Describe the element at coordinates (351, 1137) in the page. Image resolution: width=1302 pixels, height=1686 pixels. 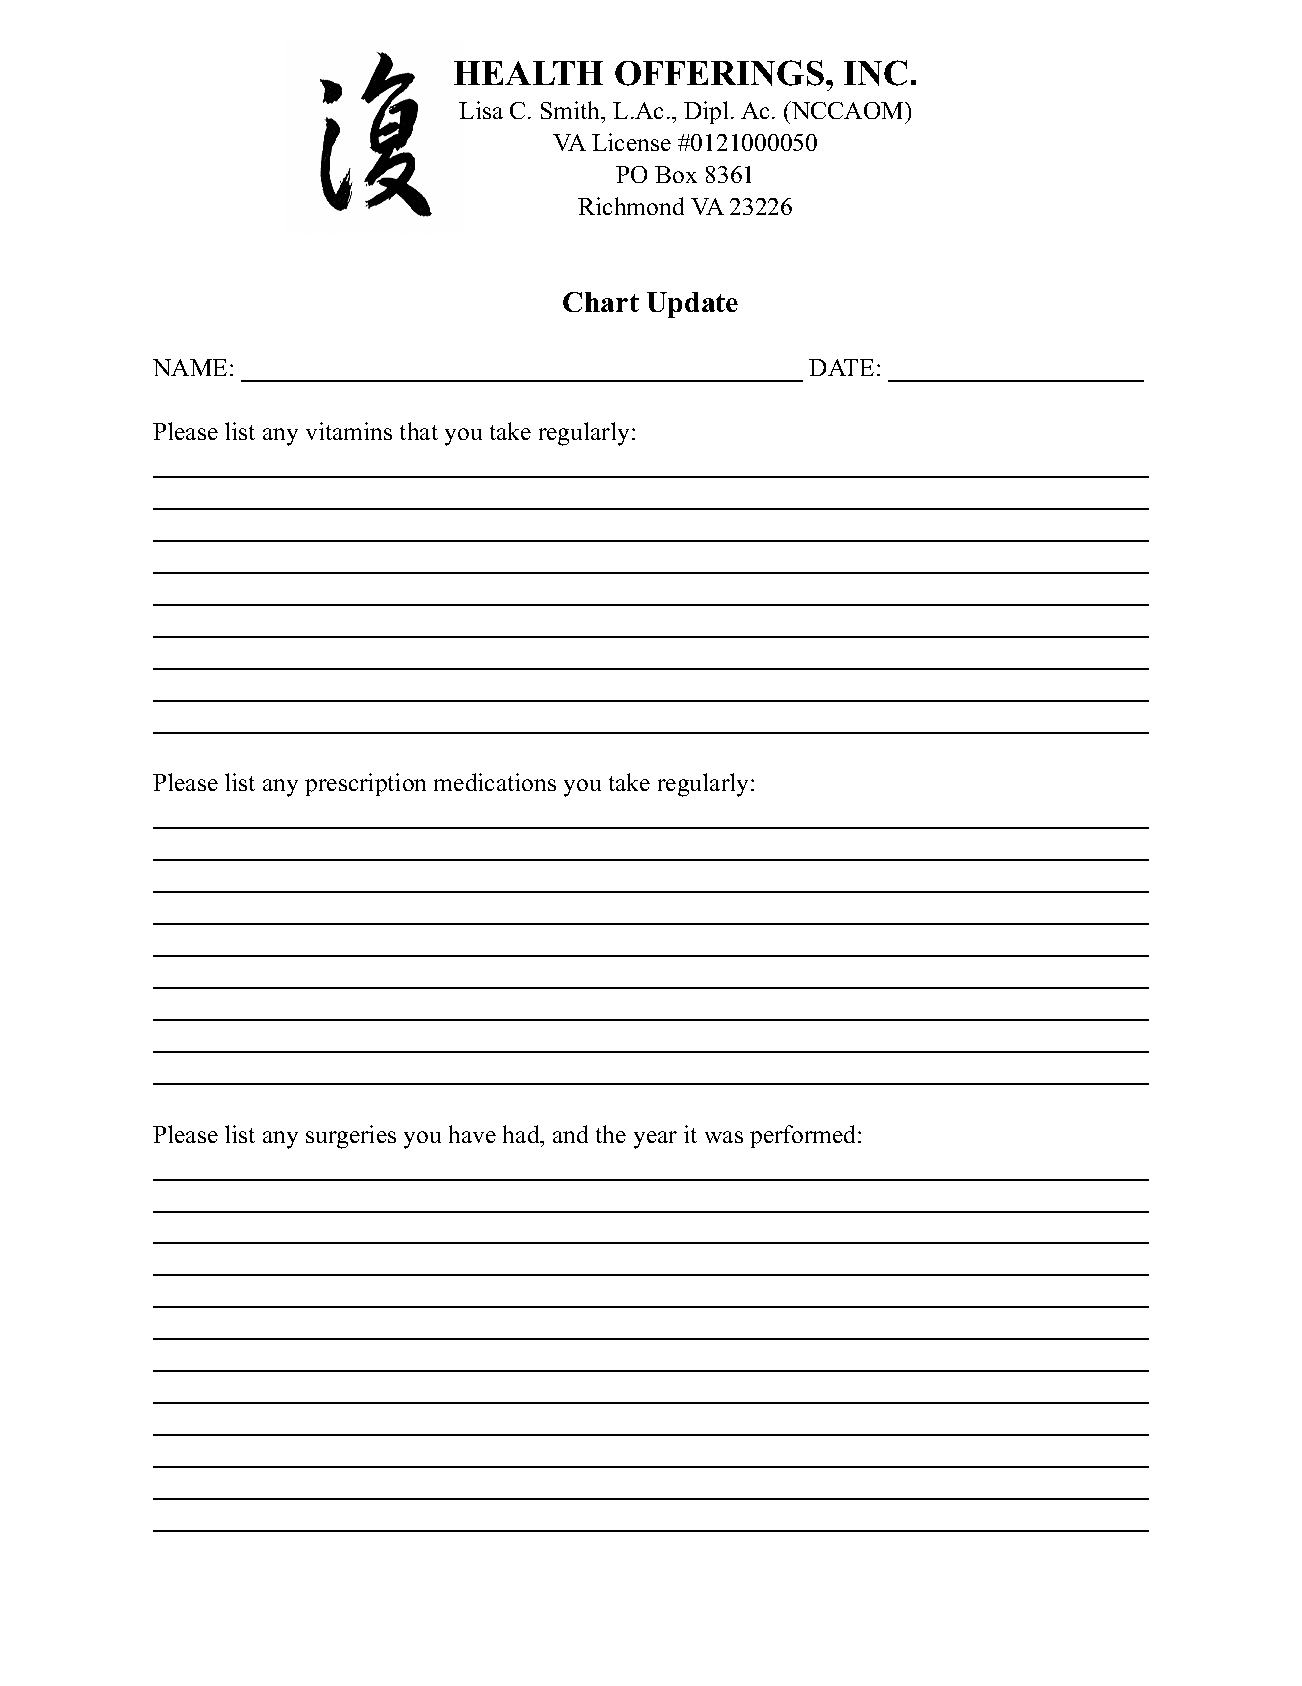
I see `surgeries` at that location.
